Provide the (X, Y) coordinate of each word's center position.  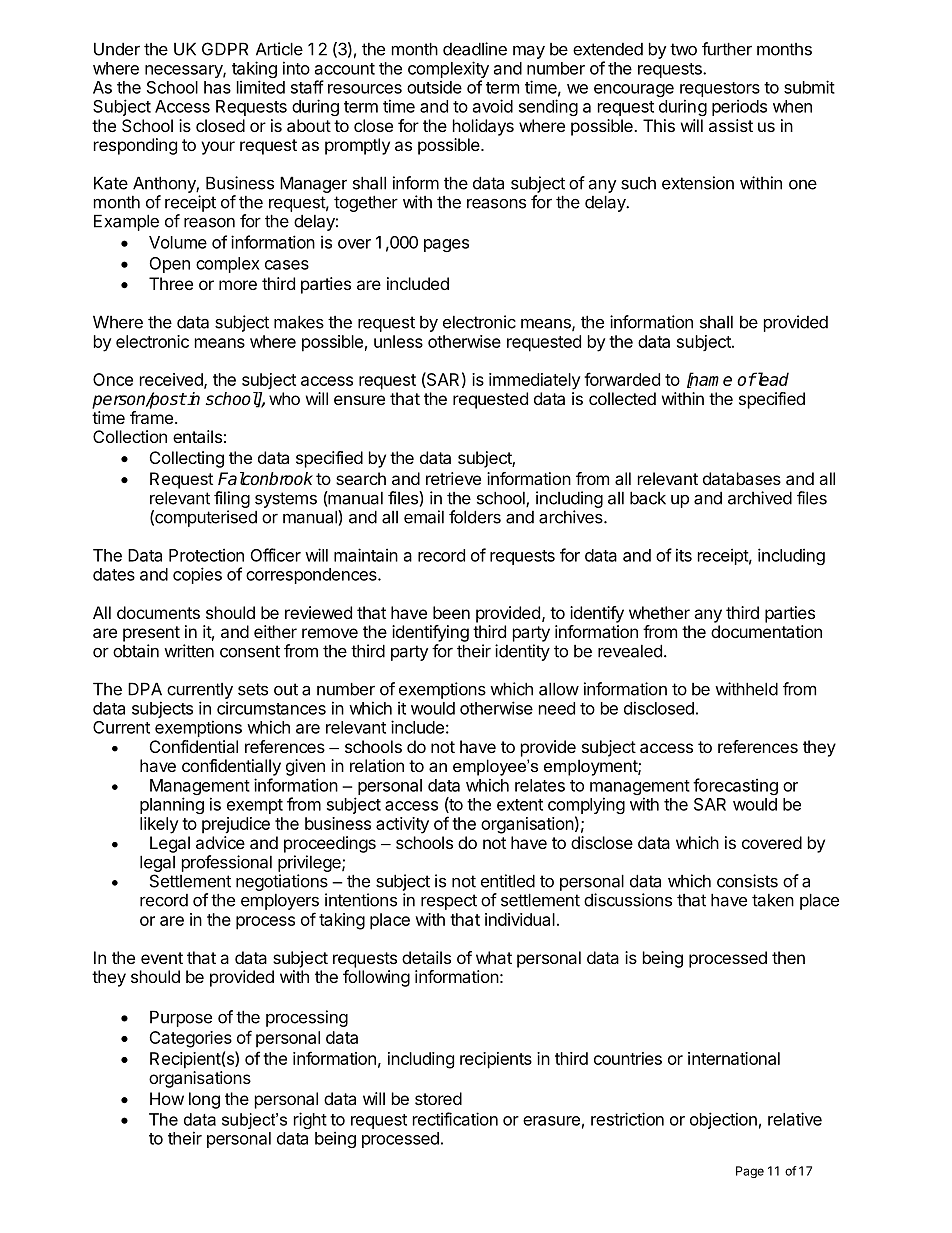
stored (438, 1098)
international (734, 1058)
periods (739, 107)
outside (434, 87)
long (204, 1100)
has (217, 87)
